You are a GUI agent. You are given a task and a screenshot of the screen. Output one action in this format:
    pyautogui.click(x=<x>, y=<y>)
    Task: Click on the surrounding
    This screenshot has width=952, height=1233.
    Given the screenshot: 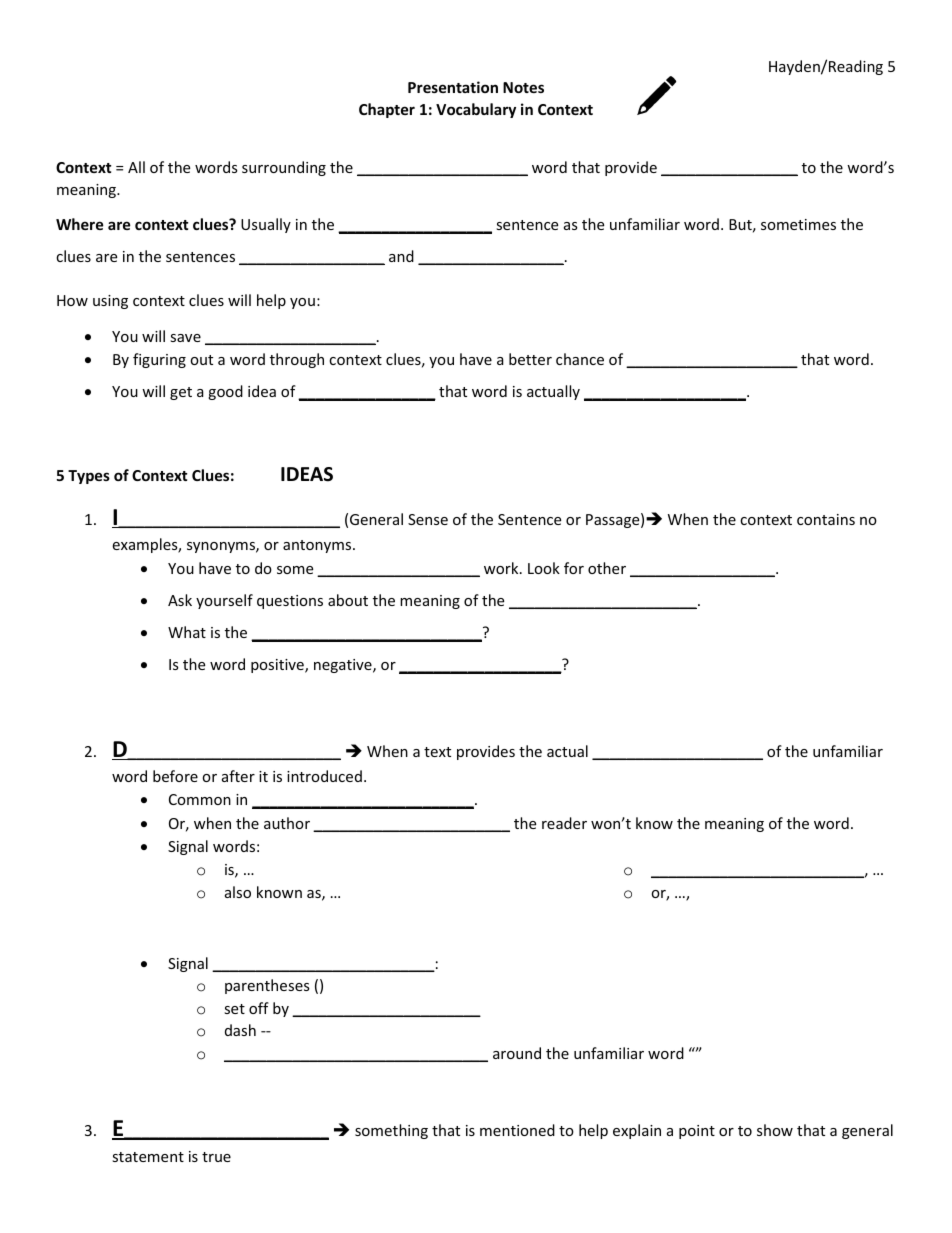 What is the action you would take?
    pyautogui.click(x=284, y=168)
